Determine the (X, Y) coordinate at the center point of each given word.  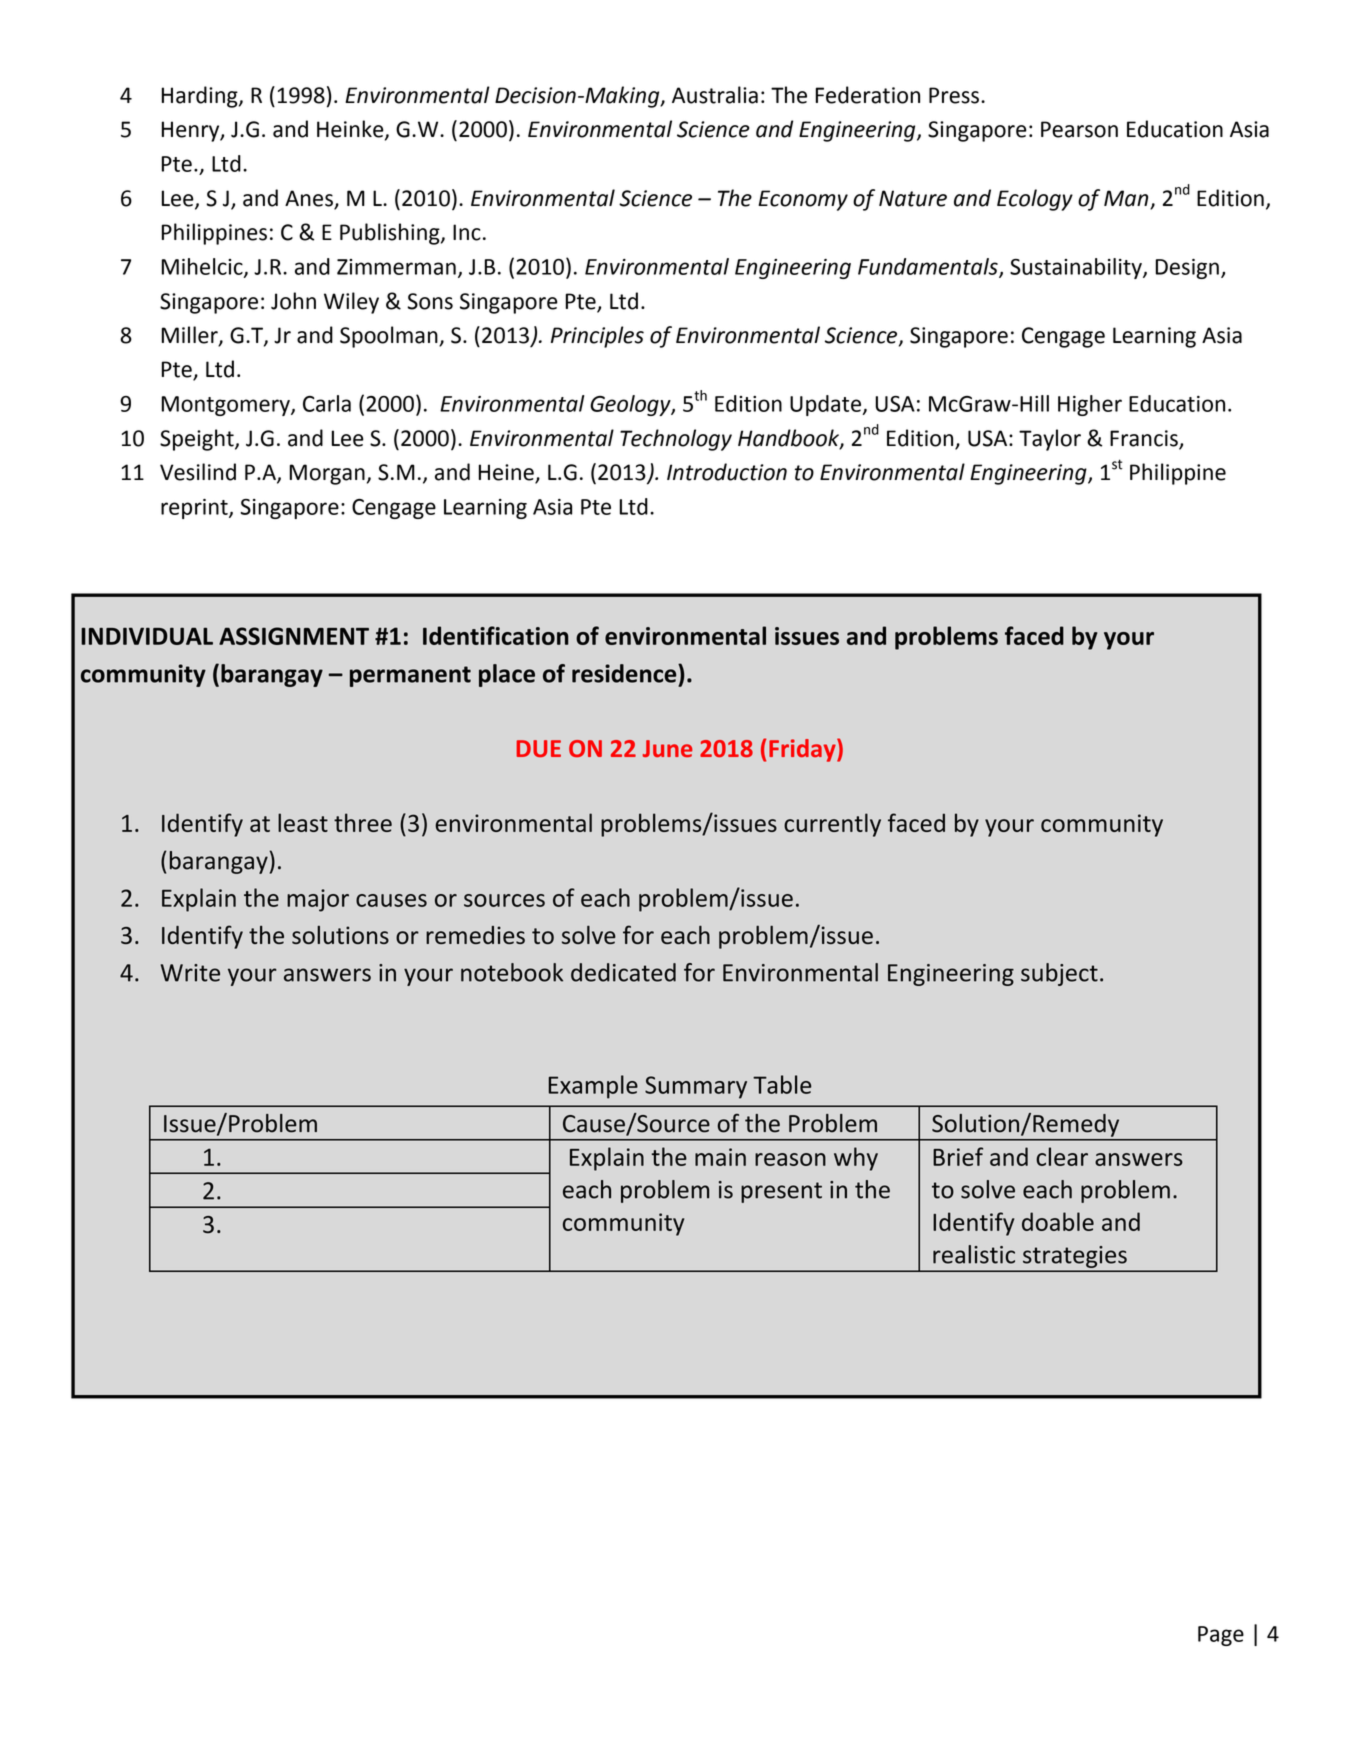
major (318, 900)
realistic (974, 1254)
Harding (201, 97)
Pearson (1079, 129)
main (720, 1157)
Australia (715, 95)
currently (832, 825)
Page (1221, 1636)
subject (1059, 974)
